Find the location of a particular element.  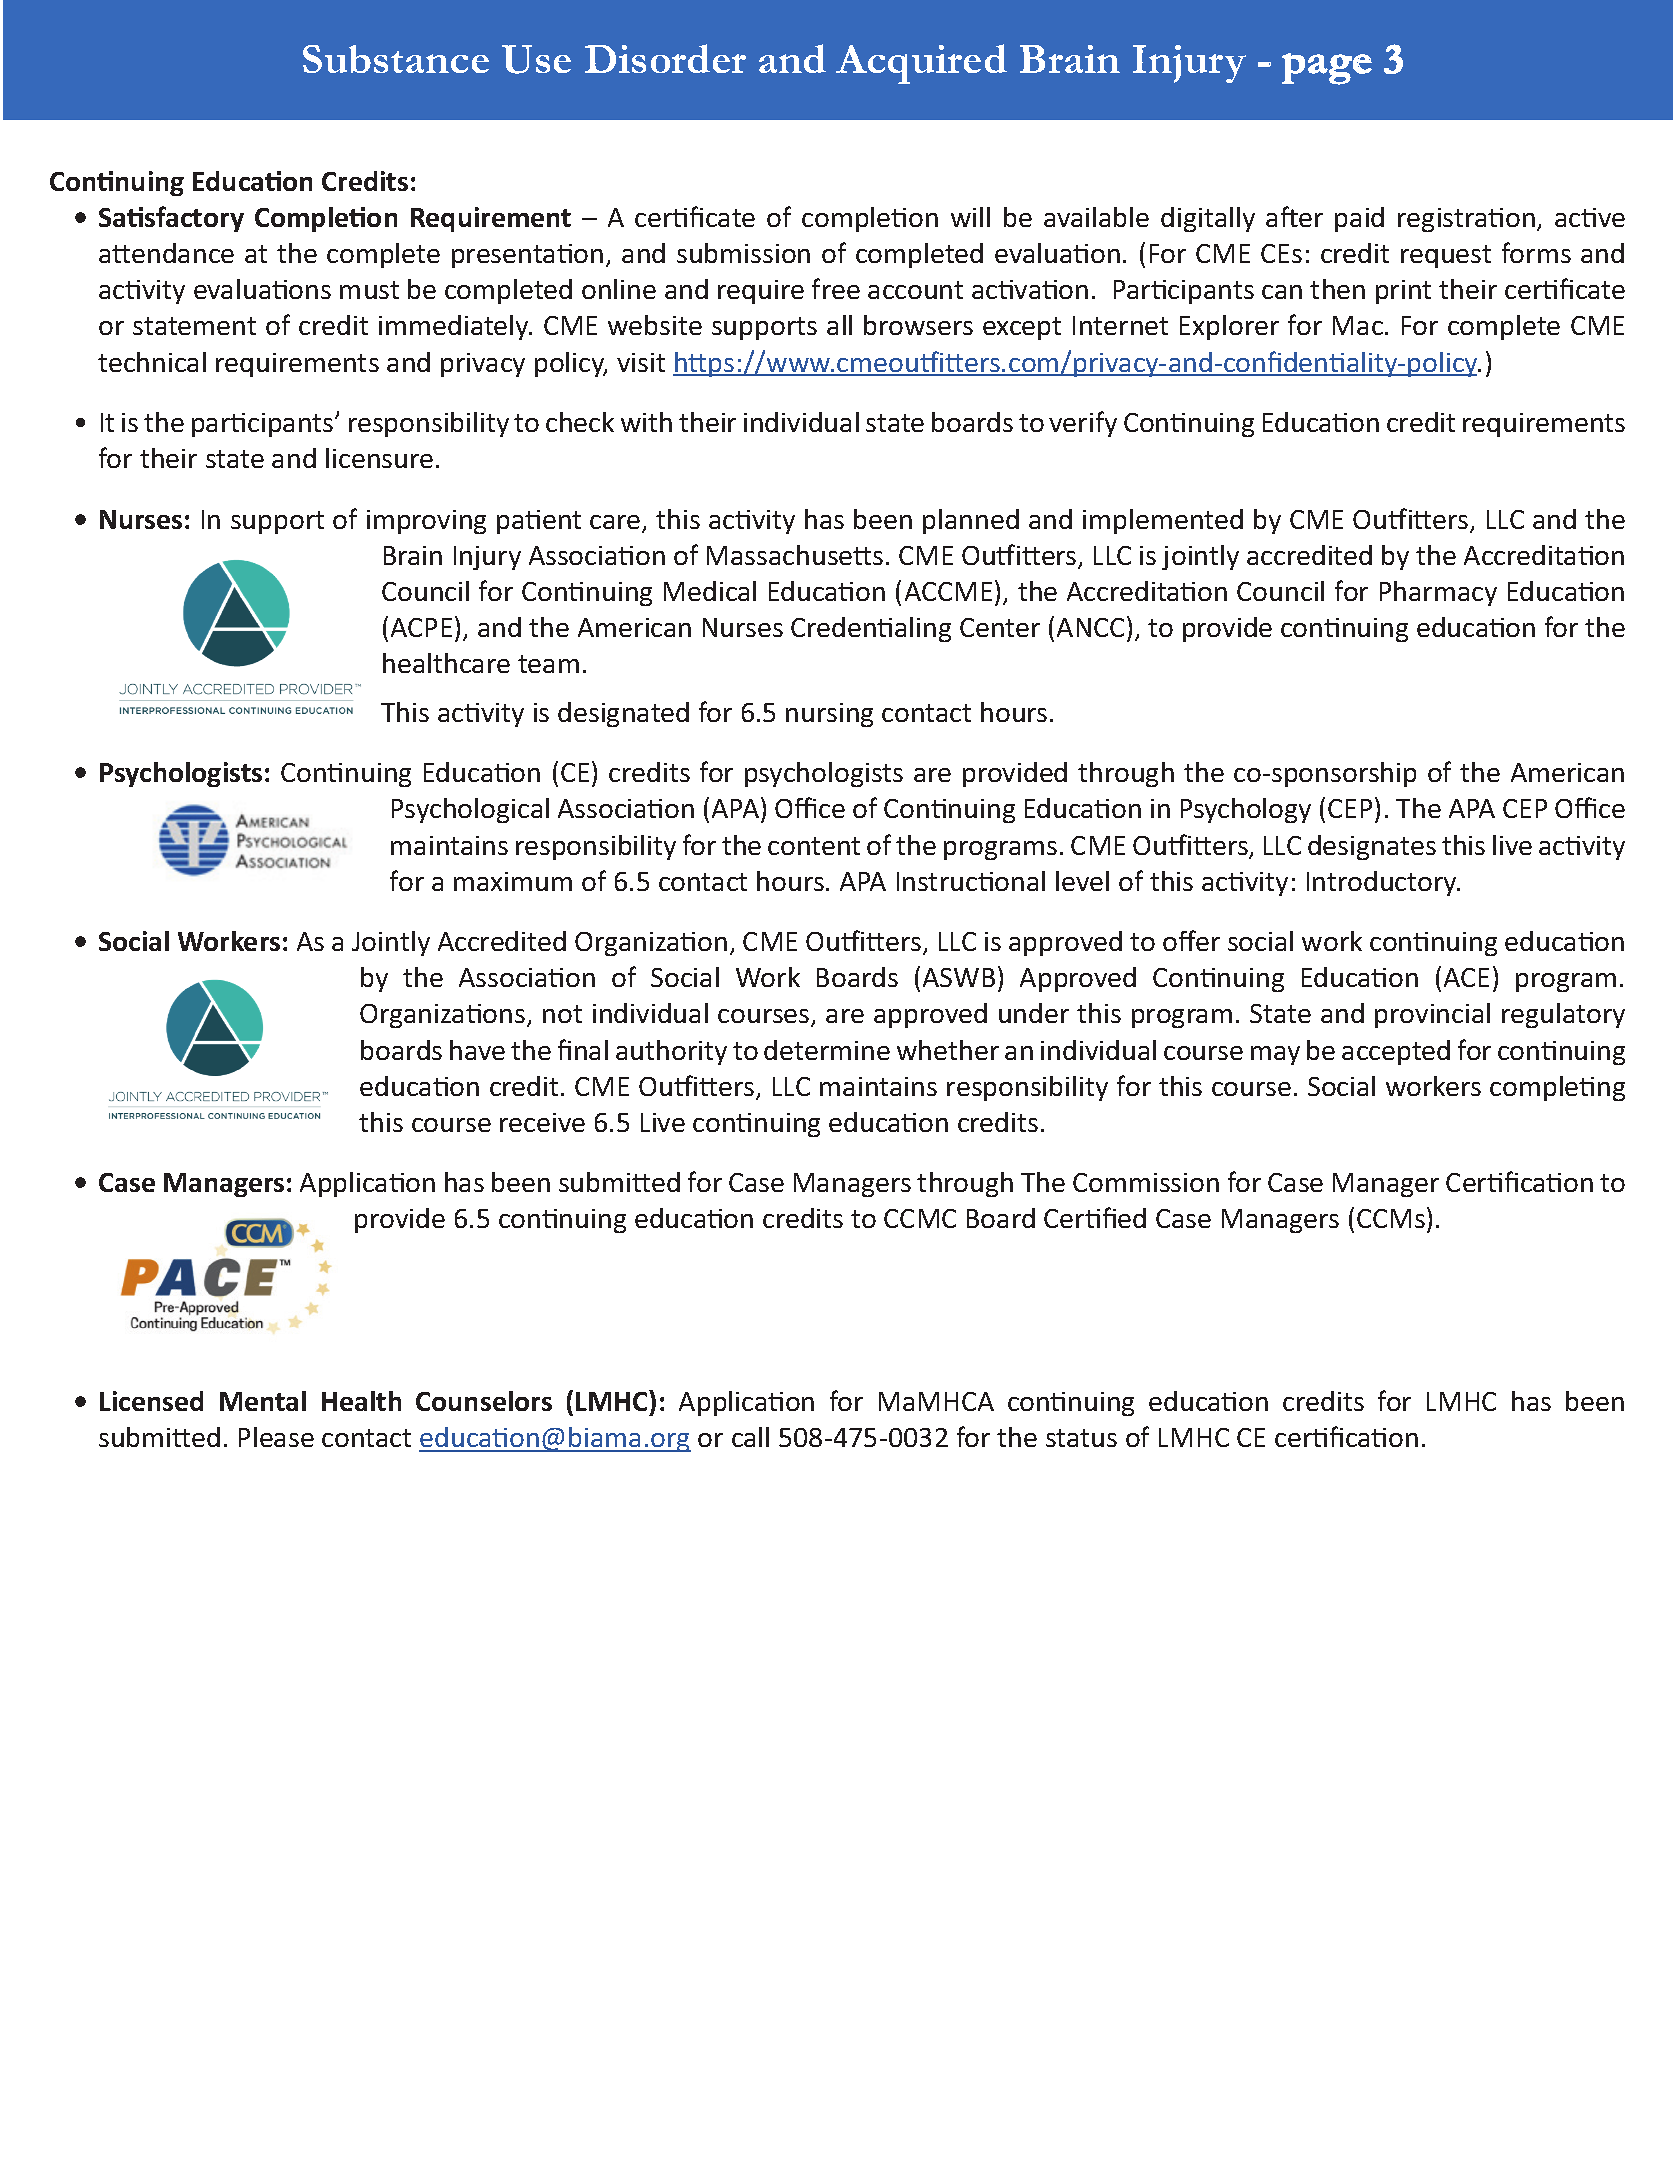

page is located at coordinates (1327, 69).
